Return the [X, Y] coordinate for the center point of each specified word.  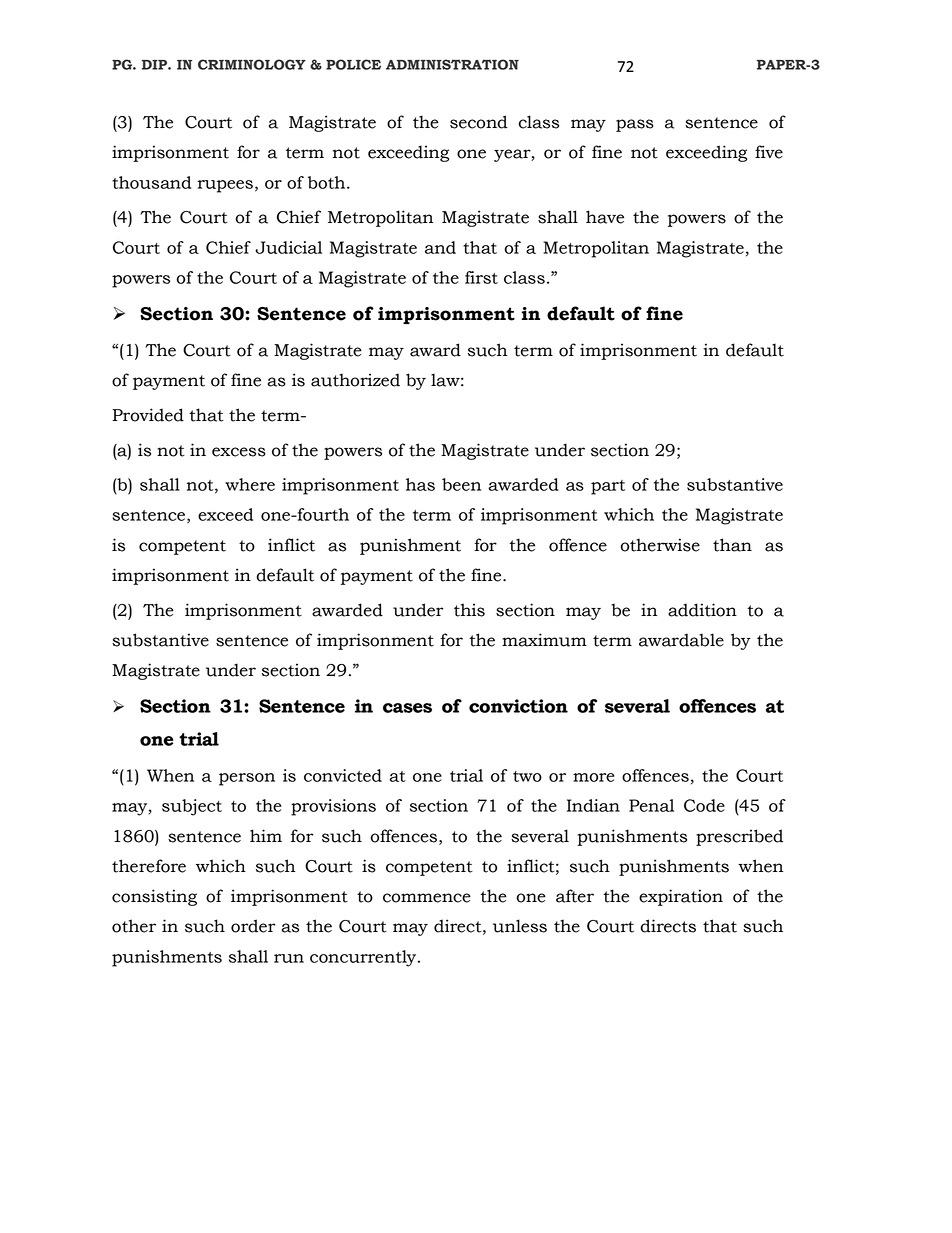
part [608, 487]
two [527, 776]
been [461, 484]
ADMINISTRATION [452, 64]
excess [239, 452]
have [605, 217]
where [250, 484]
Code [704, 805]
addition [702, 610]
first [481, 277]
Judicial [288, 247]
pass [635, 125]
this [469, 610]
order [253, 926]
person [247, 779]
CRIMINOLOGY [252, 64]
